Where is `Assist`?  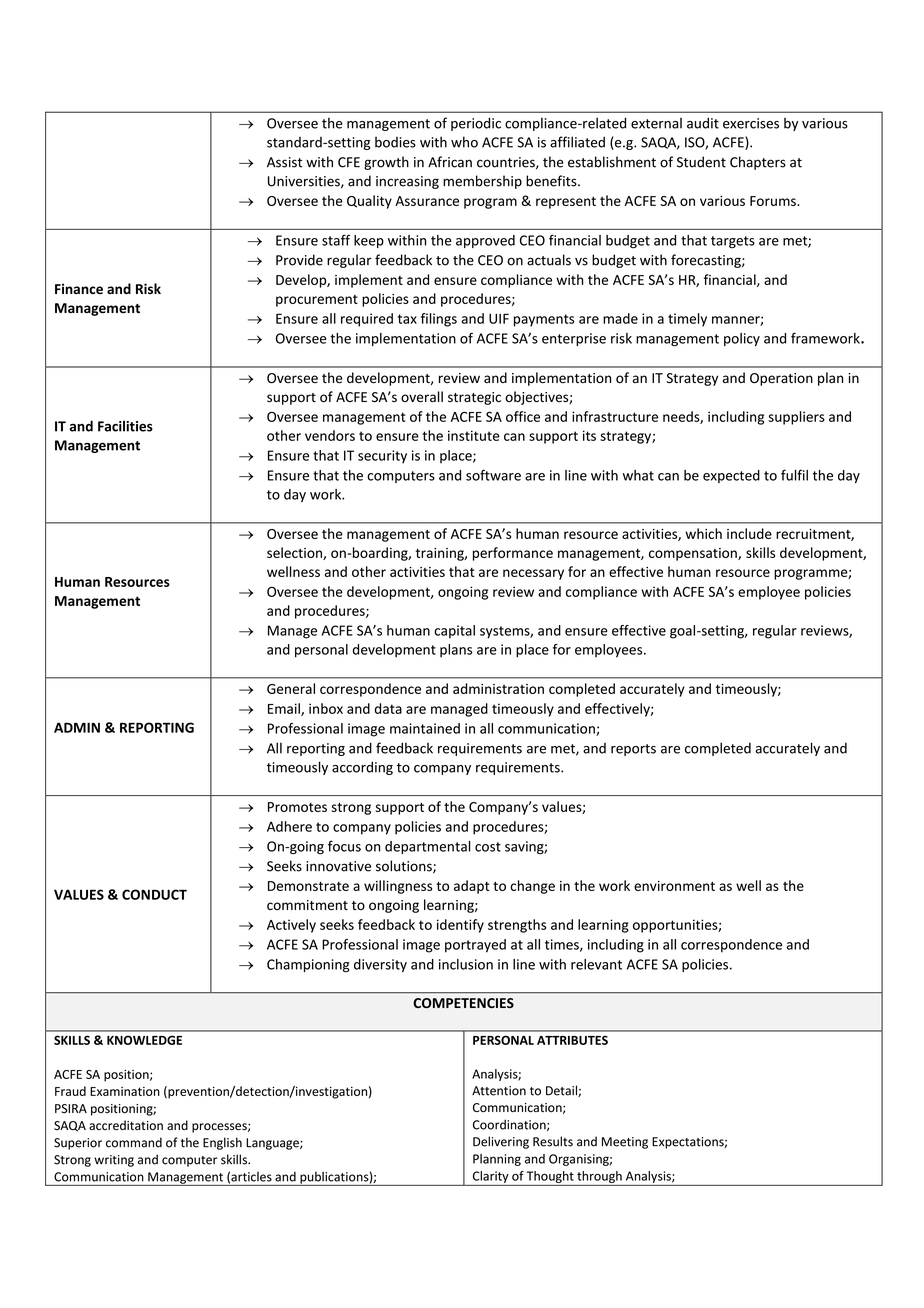
Assist is located at coordinates (284, 162).
